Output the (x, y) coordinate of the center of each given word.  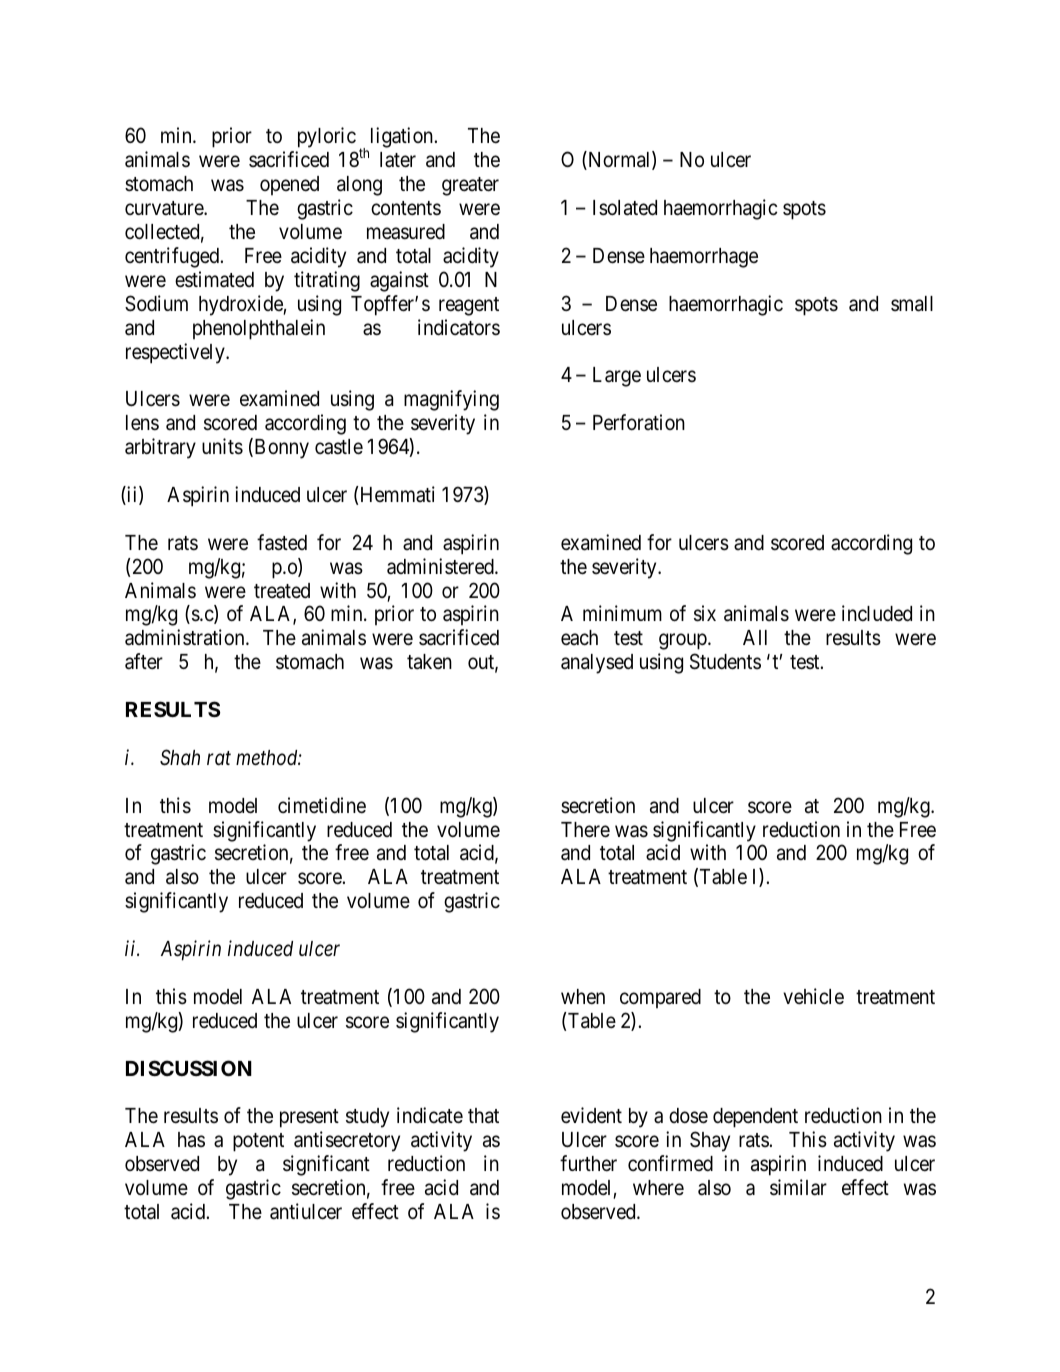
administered (441, 566)
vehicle (813, 996)
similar (798, 1187)
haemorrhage (704, 258)
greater (470, 186)
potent (258, 1142)
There (585, 830)
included (877, 613)
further (588, 1163)
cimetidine (322, 805)
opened (289, 186)
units (222, 446)
